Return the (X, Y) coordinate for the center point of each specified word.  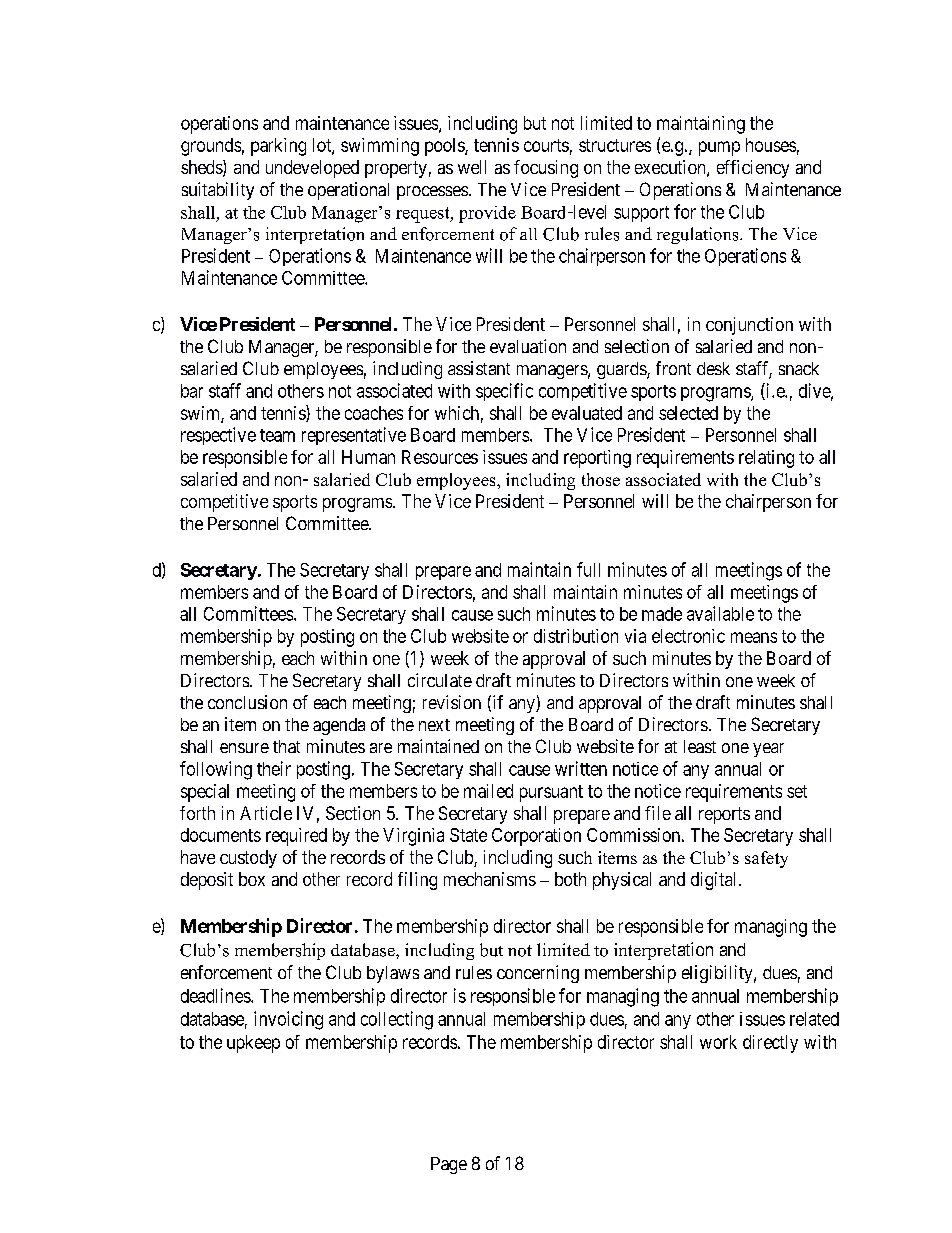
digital (715, 881)
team (277, 435)
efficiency (753, 169)
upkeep (253, 1044)
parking (278, 147)
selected (688, 413)
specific (504, 392)
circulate (440, 680)
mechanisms (490, 879)
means (754, 637)
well (472, 167)
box (252, 879)
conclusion (247, 702)
